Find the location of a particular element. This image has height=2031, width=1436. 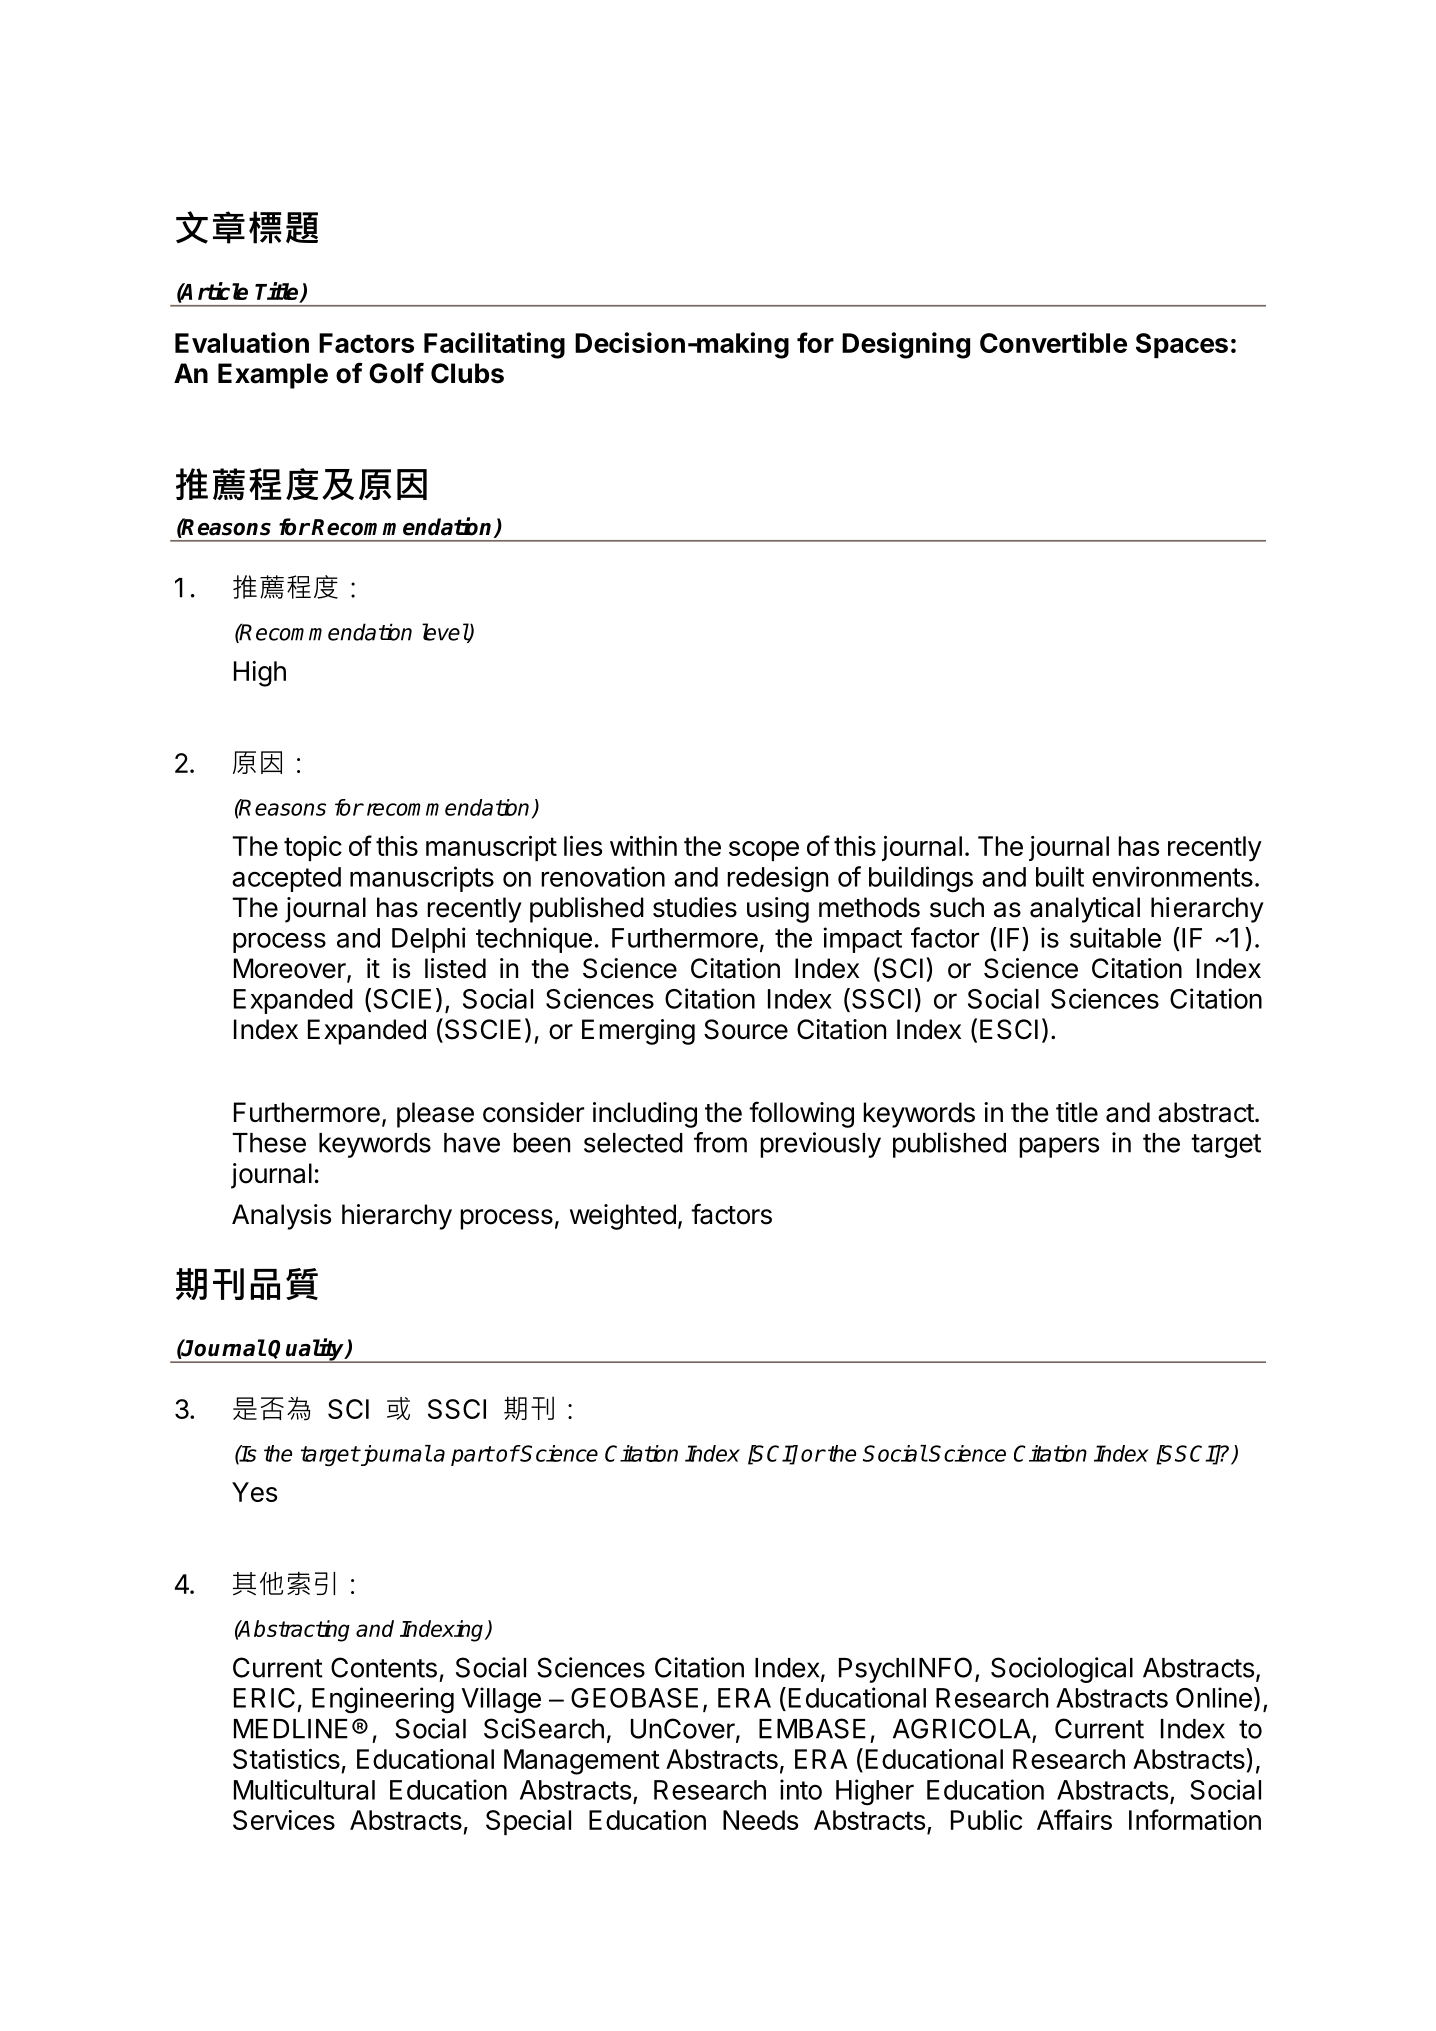

weighted is located at coordinates (623, 1217).
